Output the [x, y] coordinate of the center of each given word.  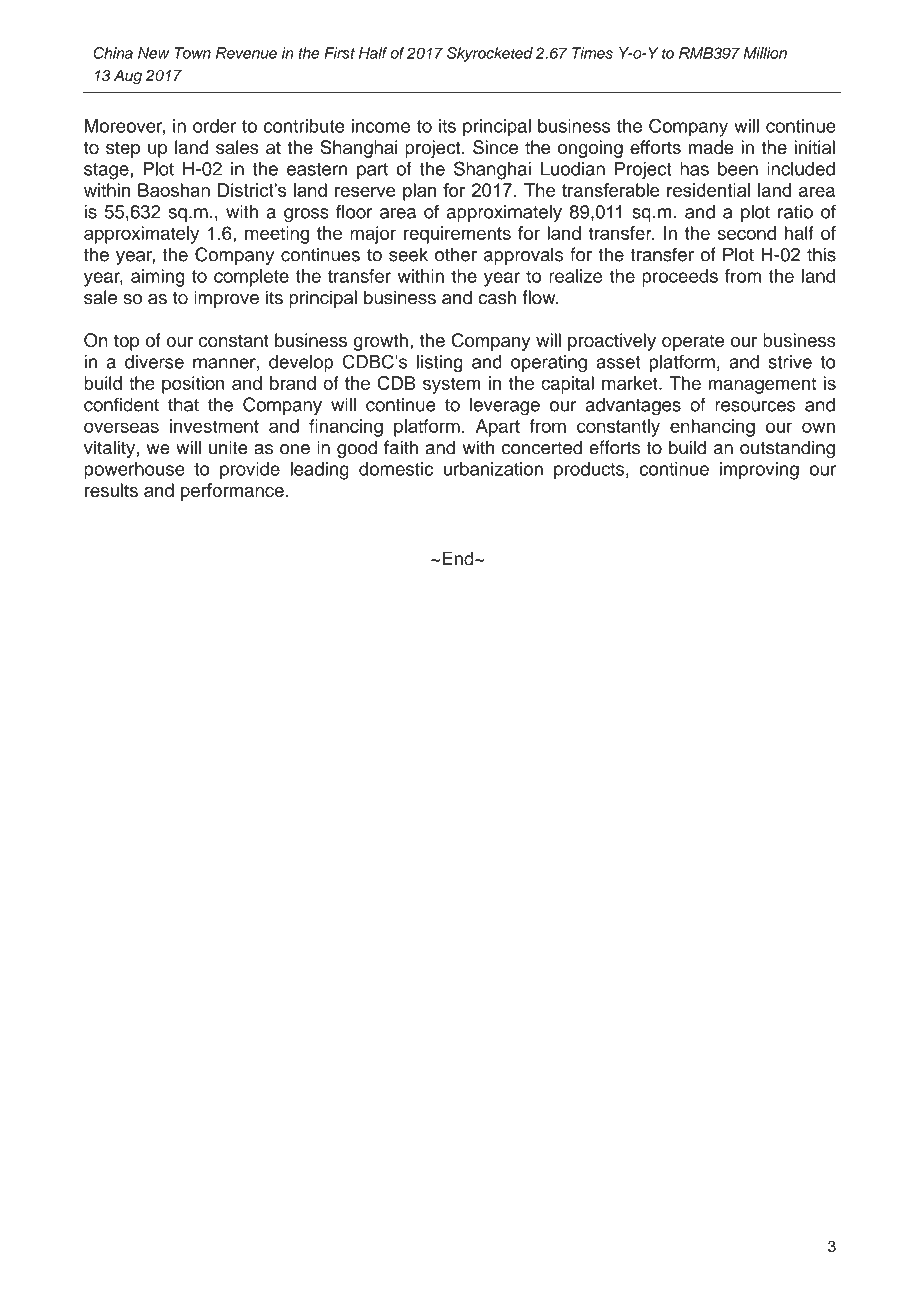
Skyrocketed [490, 54]
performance [232, 492]
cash [497, 297]
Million [765, 53]
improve [226, 299]
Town [192, 53]
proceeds [680, 278]
